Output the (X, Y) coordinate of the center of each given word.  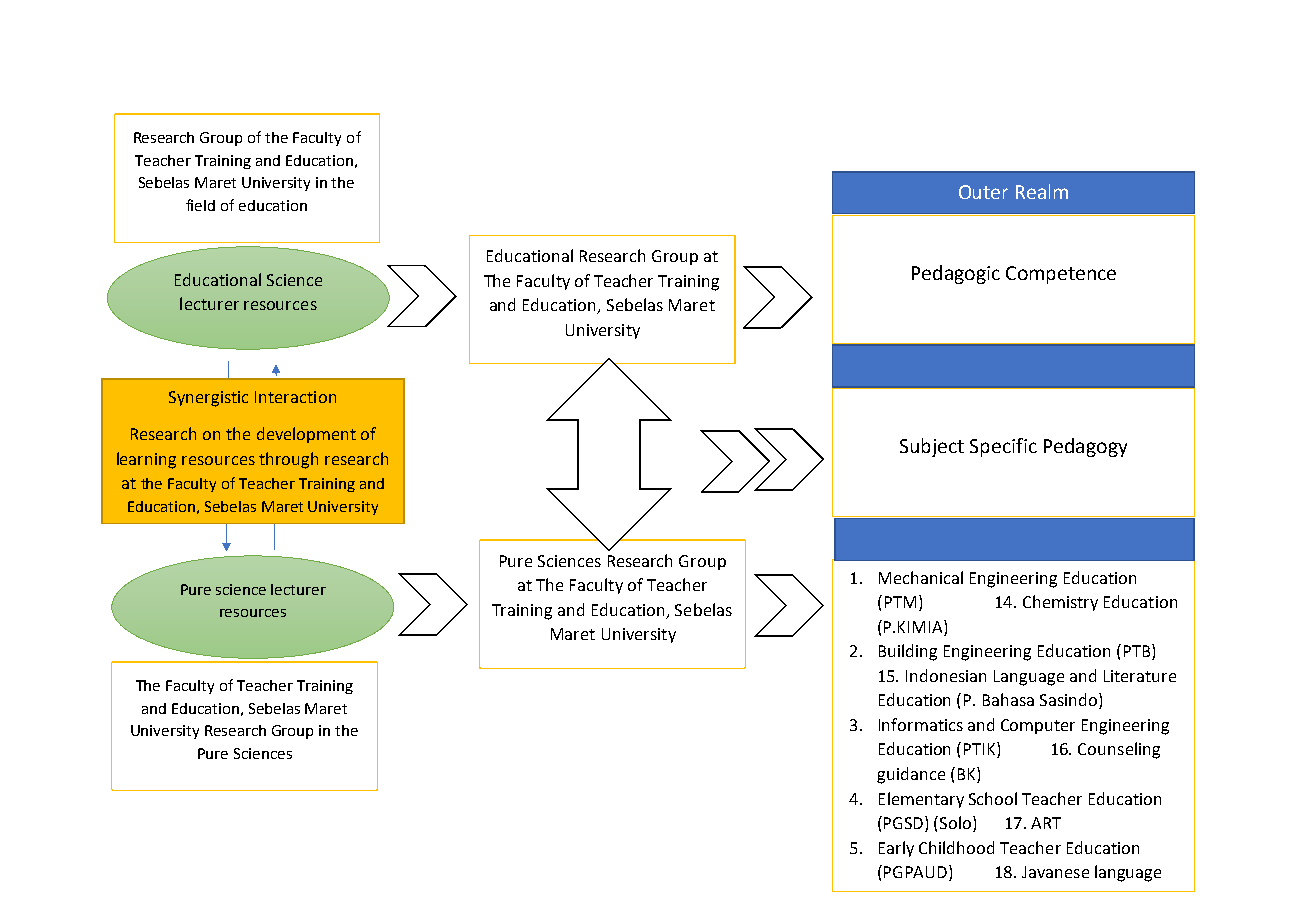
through (288, 460)
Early (896, 849)
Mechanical (921, 577)
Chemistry (1060, 603)
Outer (983, 192)
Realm (1042, 191)
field (200, 205)
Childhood (956, 847)
